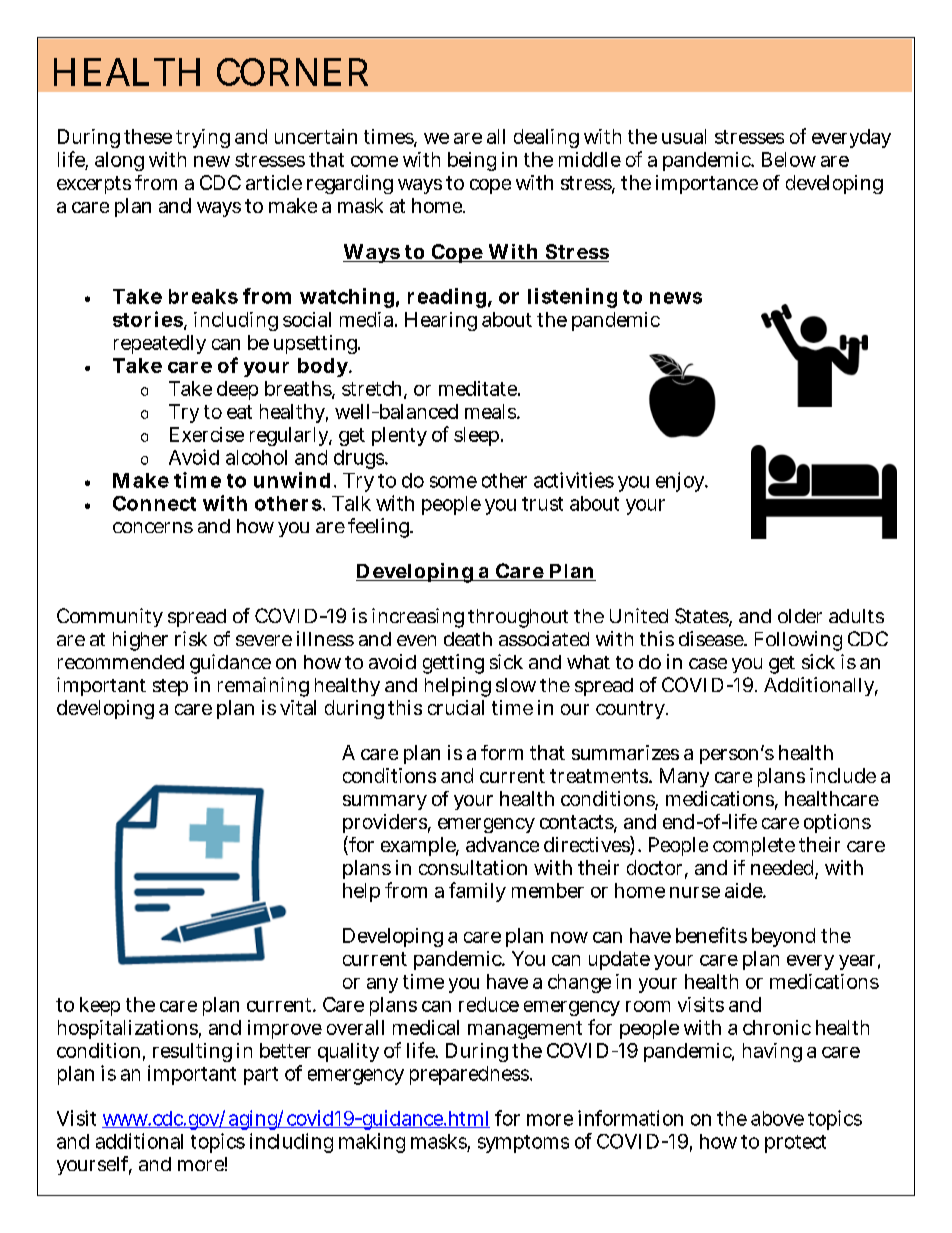 This screenshot has height=1233, width=952. I want to click on family, so click(477, 892).
